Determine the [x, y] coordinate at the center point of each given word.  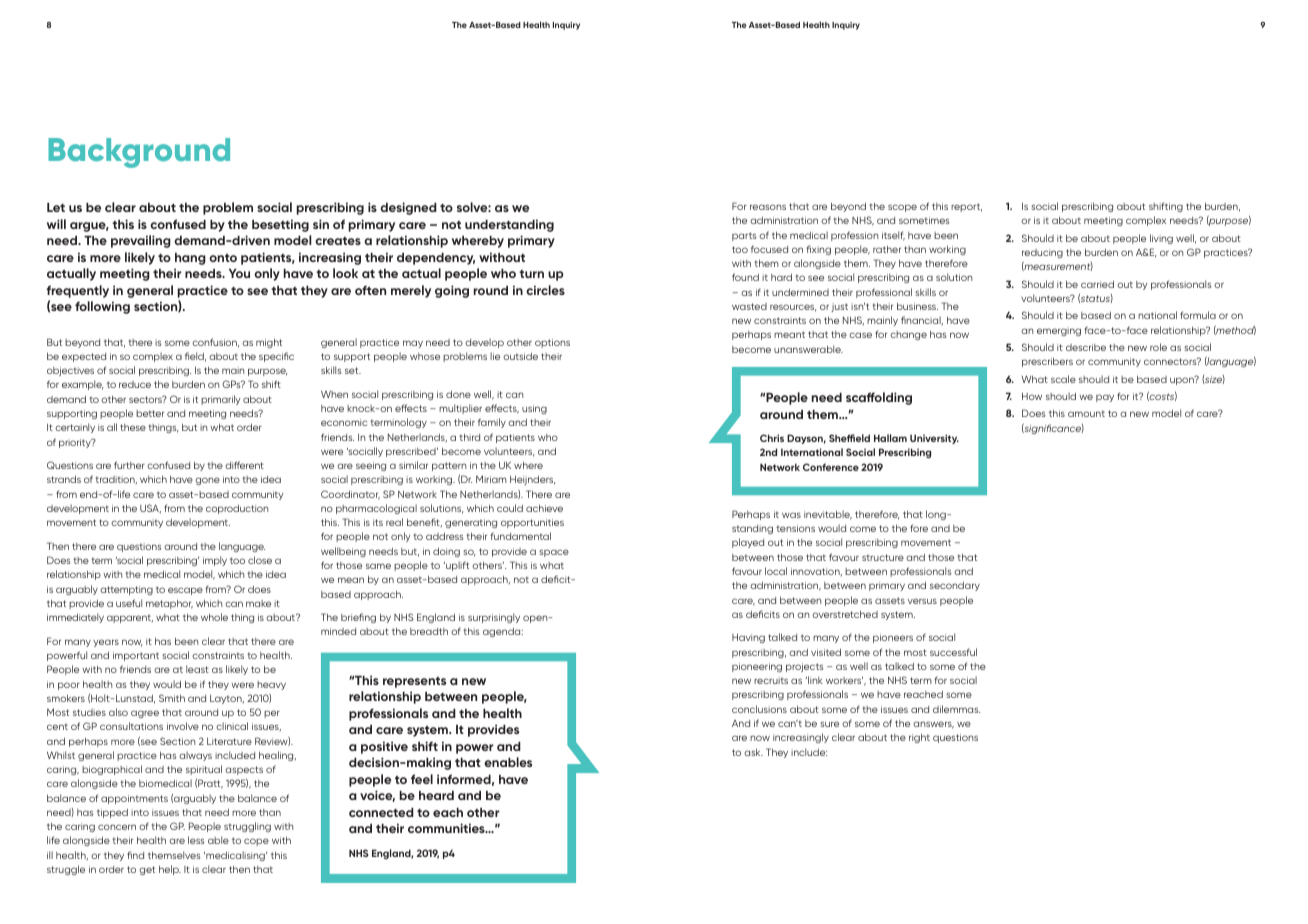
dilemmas [956, 709]
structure [883, 557]
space [554, 553]
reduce [135, 384]
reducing [1042, 253]
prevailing [141, 241]
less [196, 840]
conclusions [759, 709]
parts [744, 236]
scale [1063, 379]
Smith [172, 698]
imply [215, 561]
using [534, 409]
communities [447, 828]
